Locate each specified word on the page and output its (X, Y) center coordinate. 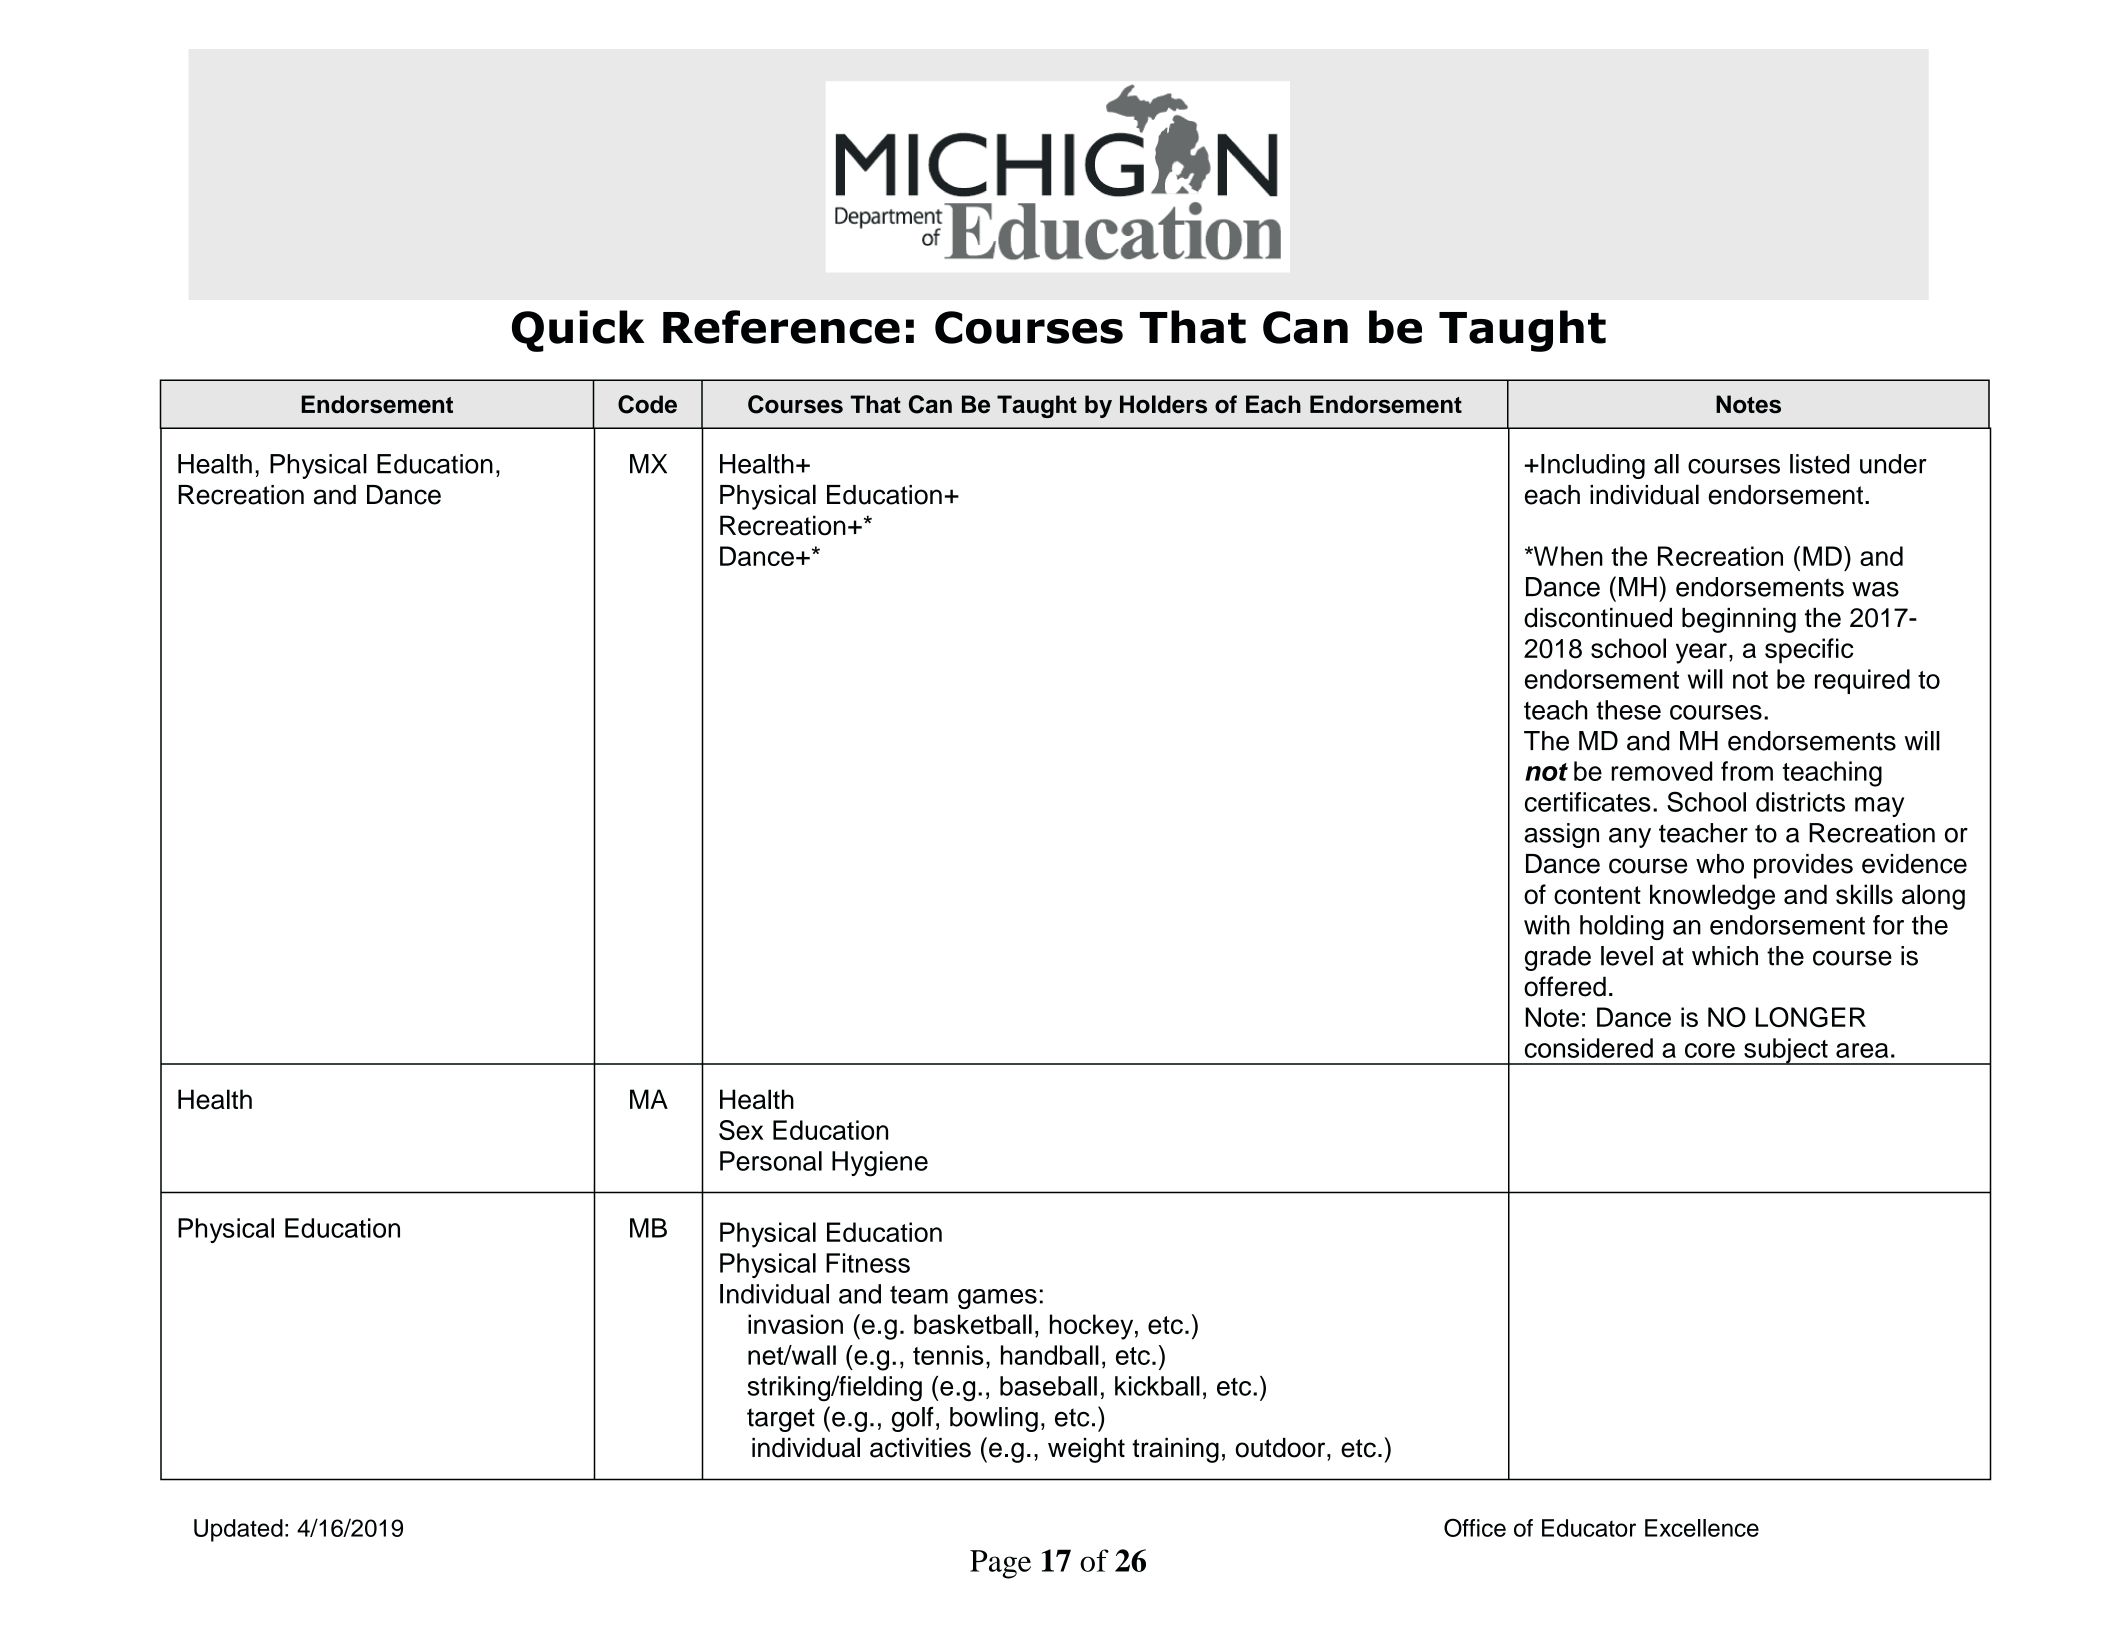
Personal (771, 1161)
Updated (238, 1530)
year (1701, 653)
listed (1820, 464)
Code (647, 404)
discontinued (1598, 618)
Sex (741, 1130)
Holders (1163, 404)
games (997, 1299)
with (1547, 925)
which (1725, 956)
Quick (578, 331)
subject (1786, 1051)
